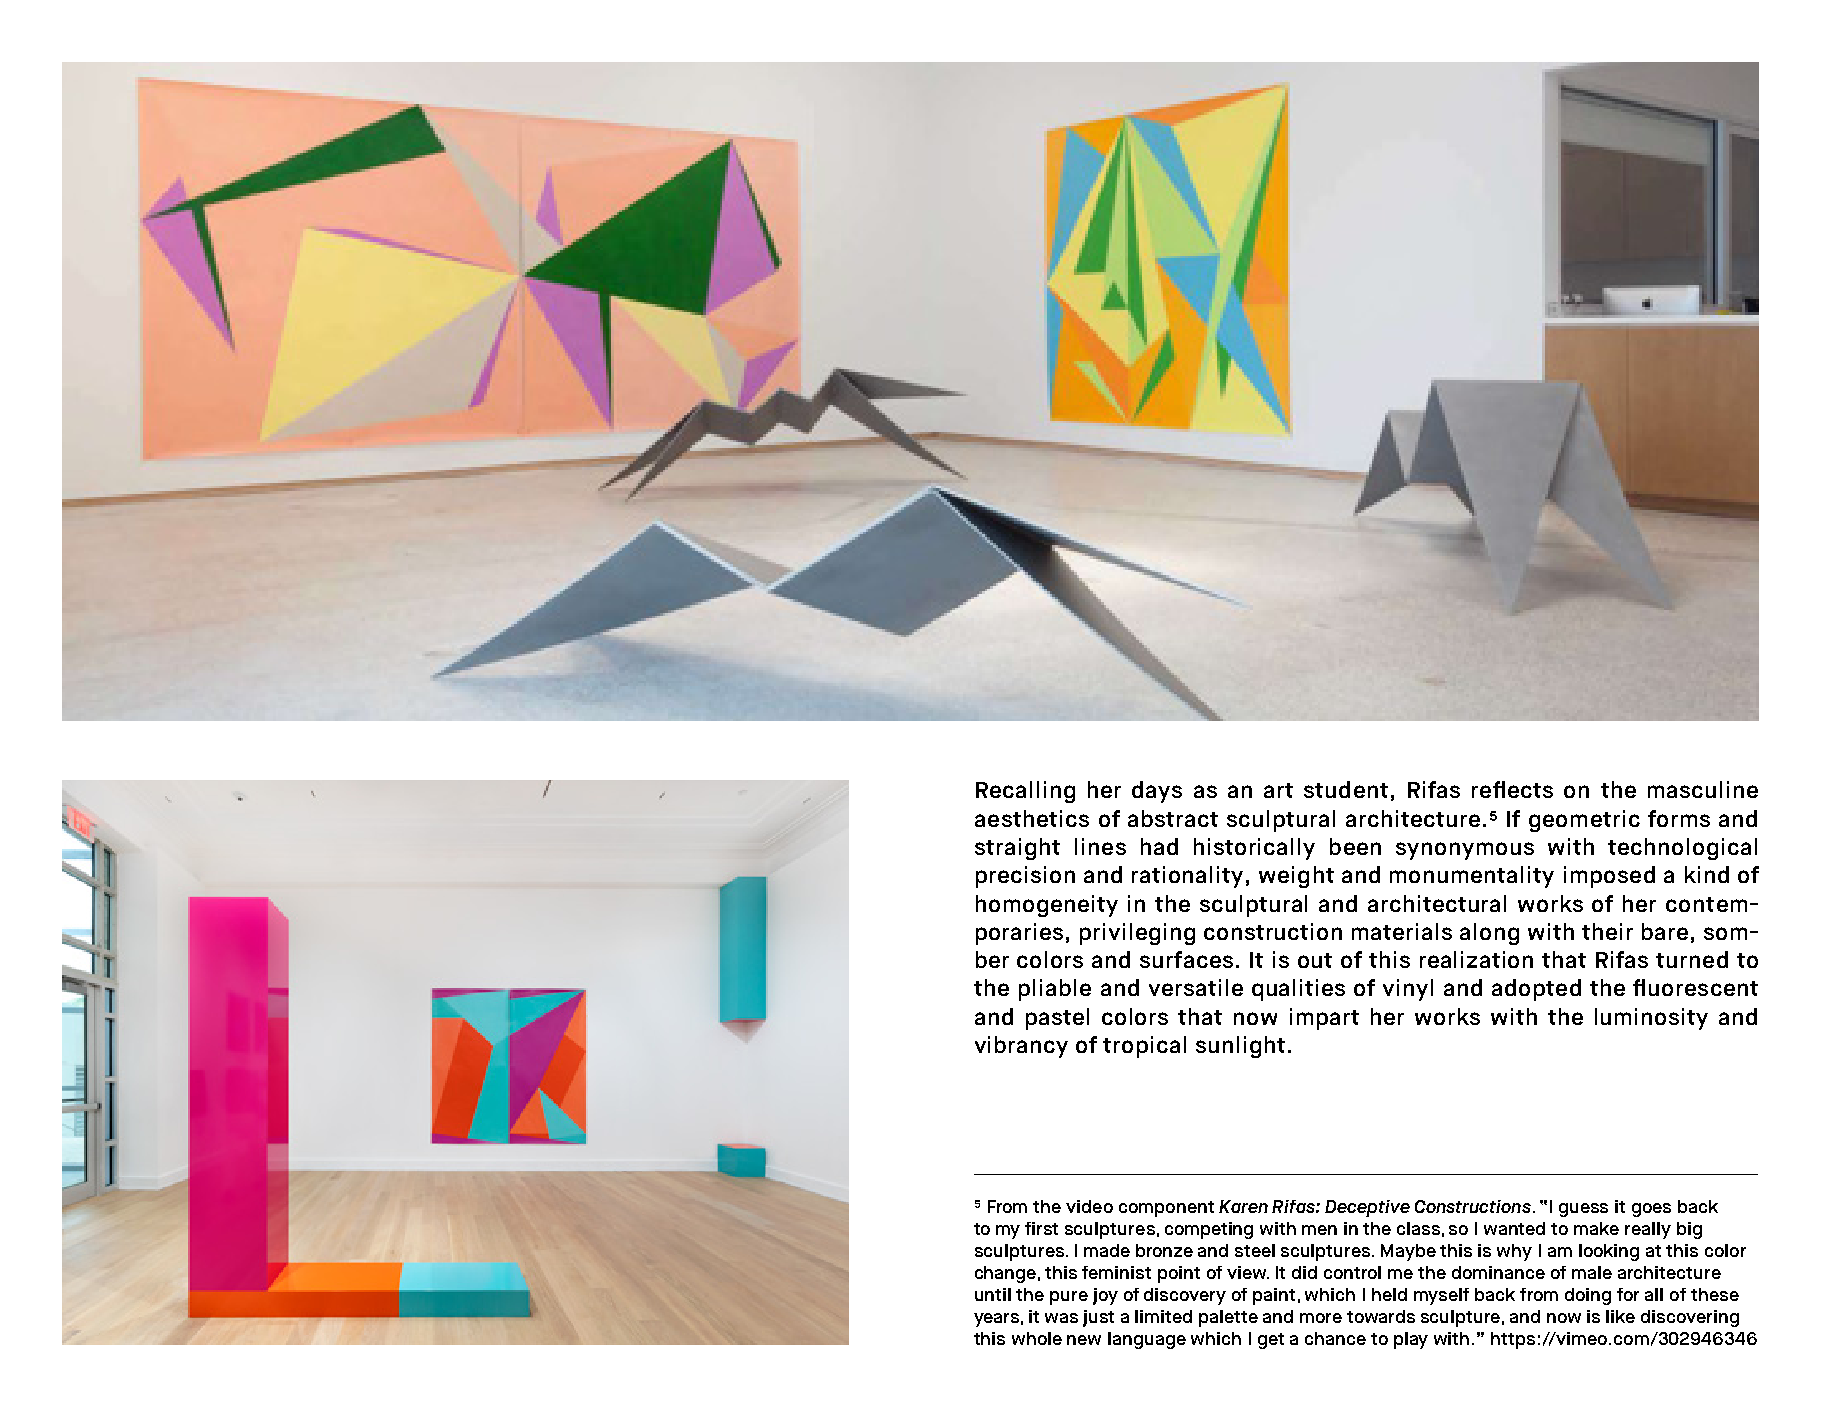 The height and width of the screenshot is (1407, 1821). I want to click on geometric, so click(1584, 821).
